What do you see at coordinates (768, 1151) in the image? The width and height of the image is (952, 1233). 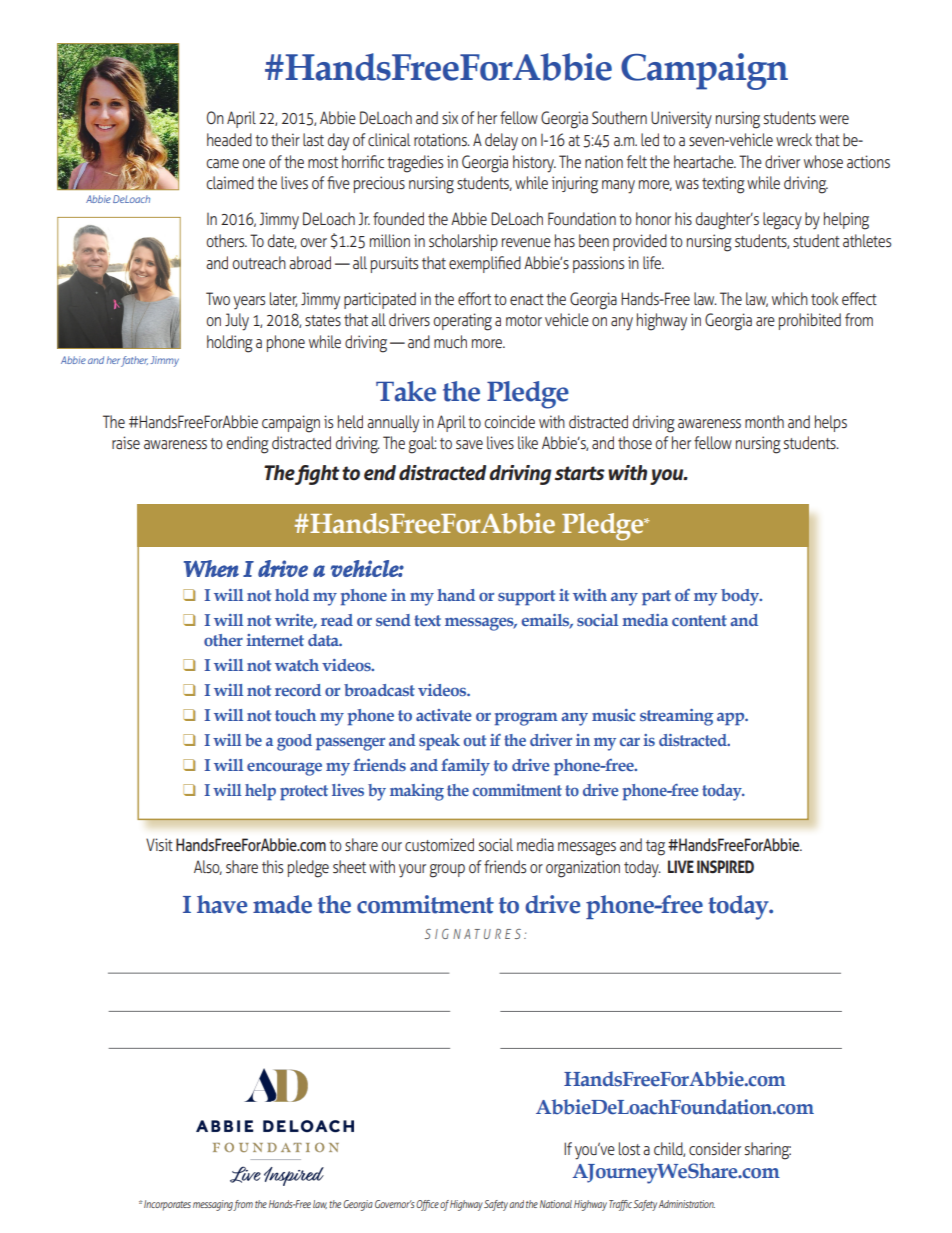 I see `sharing` at bounding box center [768, 1151].
